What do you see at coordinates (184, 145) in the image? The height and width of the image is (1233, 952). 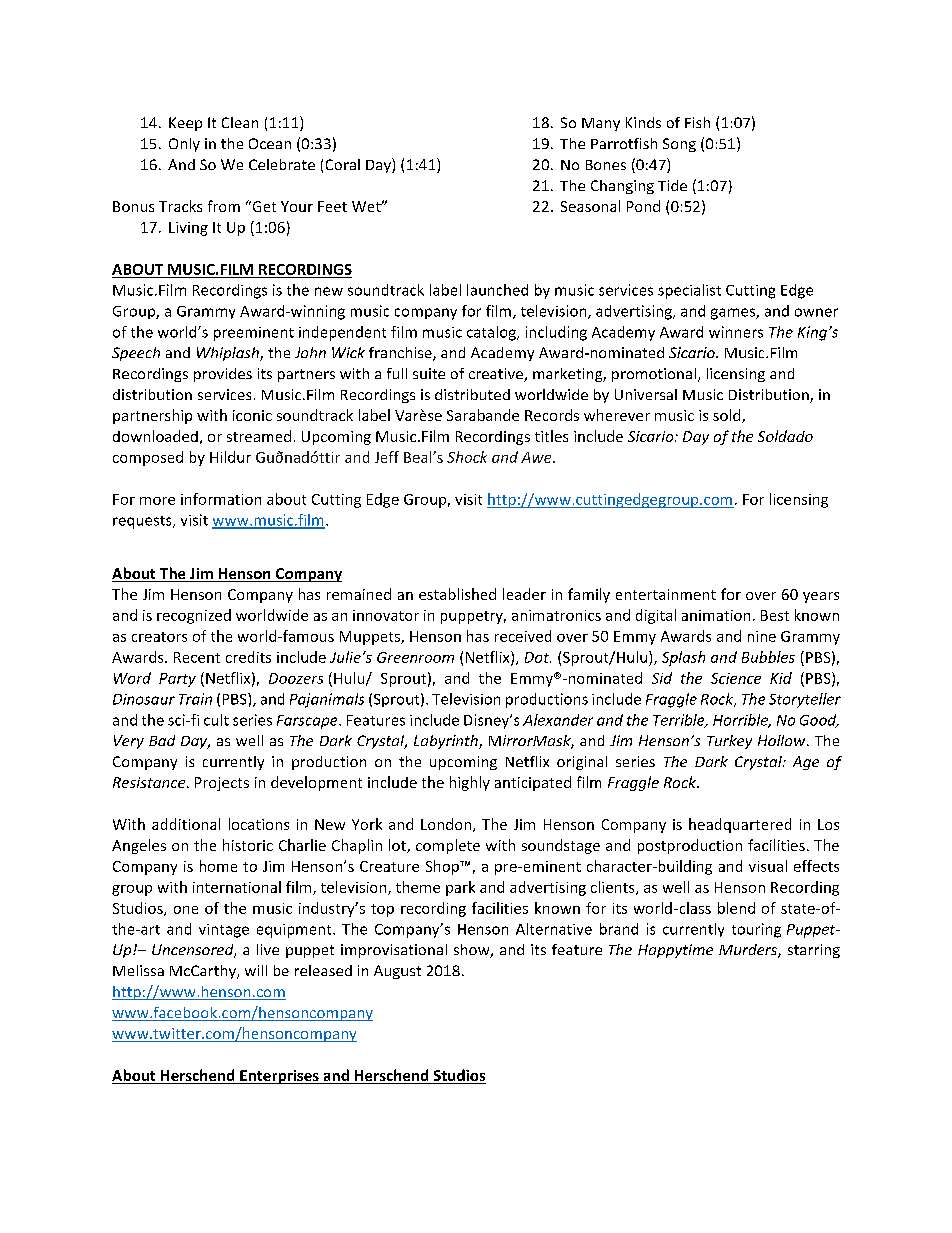 I see `Only` at bounding box center [184, 145].
